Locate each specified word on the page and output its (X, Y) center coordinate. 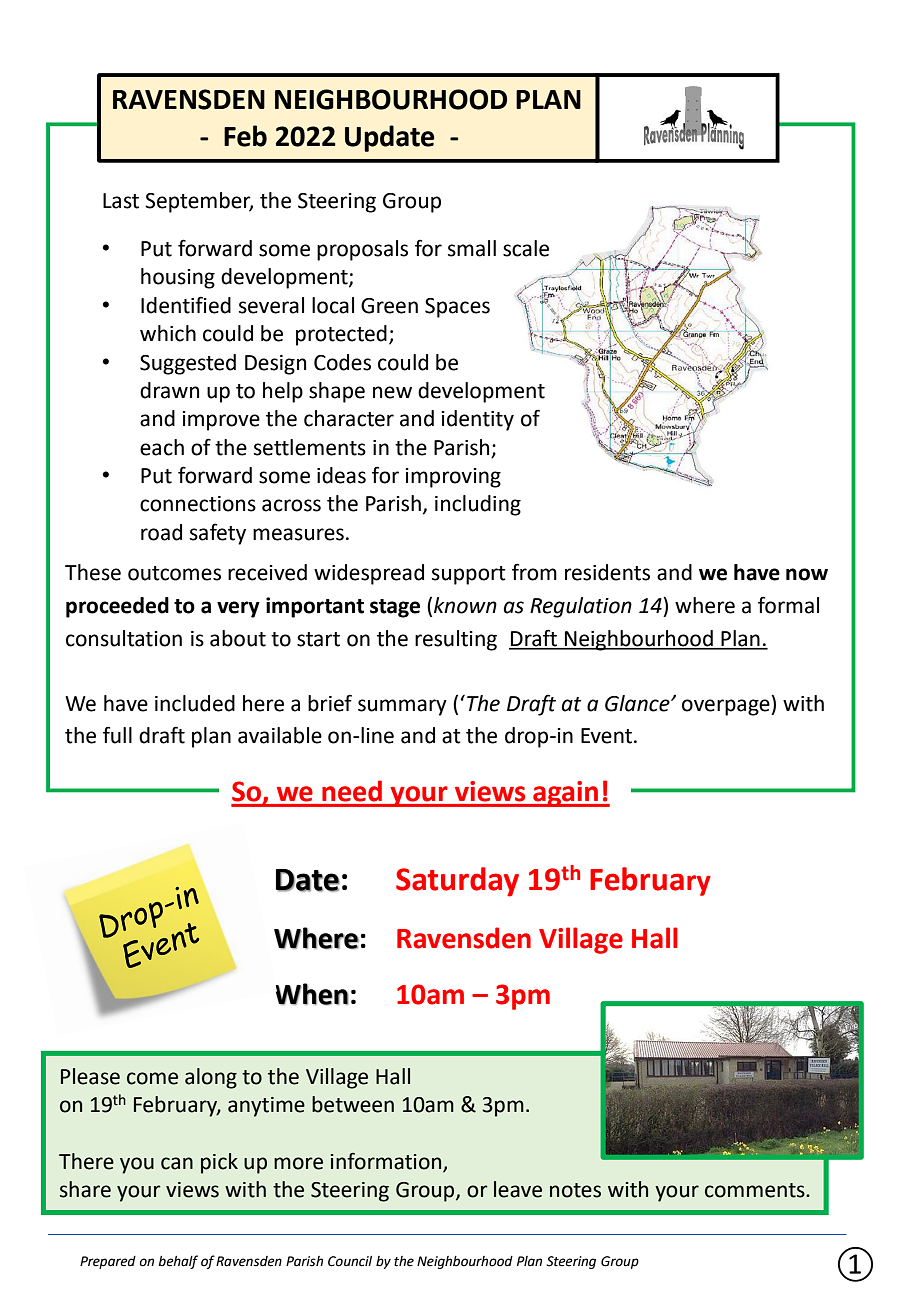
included (195, 703)
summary (402, 707)
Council (350, 1261)
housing (178, 278)
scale (526, 248)
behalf (178, 1262)
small (472, 248)
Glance (638, 703)
